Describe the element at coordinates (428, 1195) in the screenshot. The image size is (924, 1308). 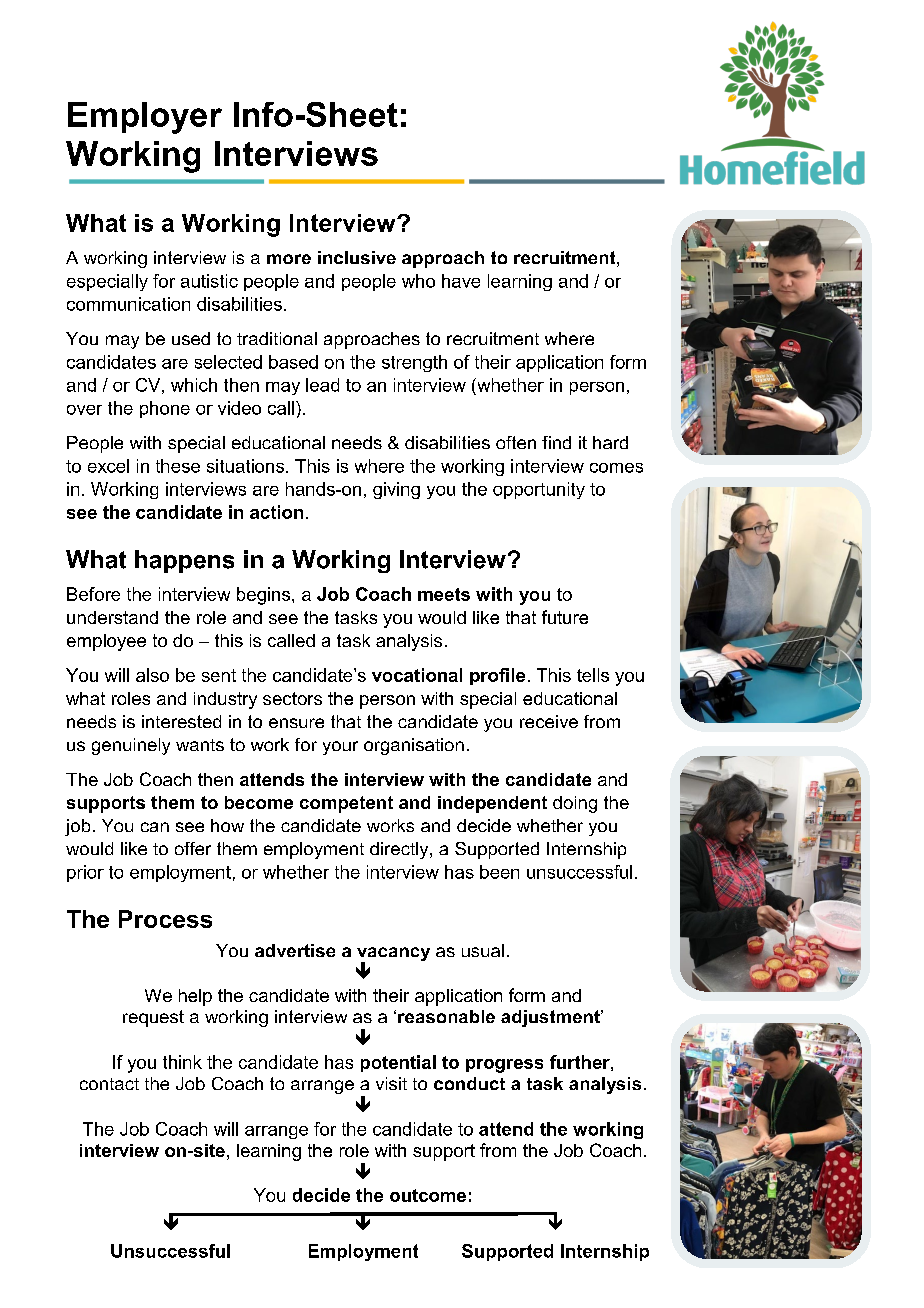
I see `outcome` at that location.
